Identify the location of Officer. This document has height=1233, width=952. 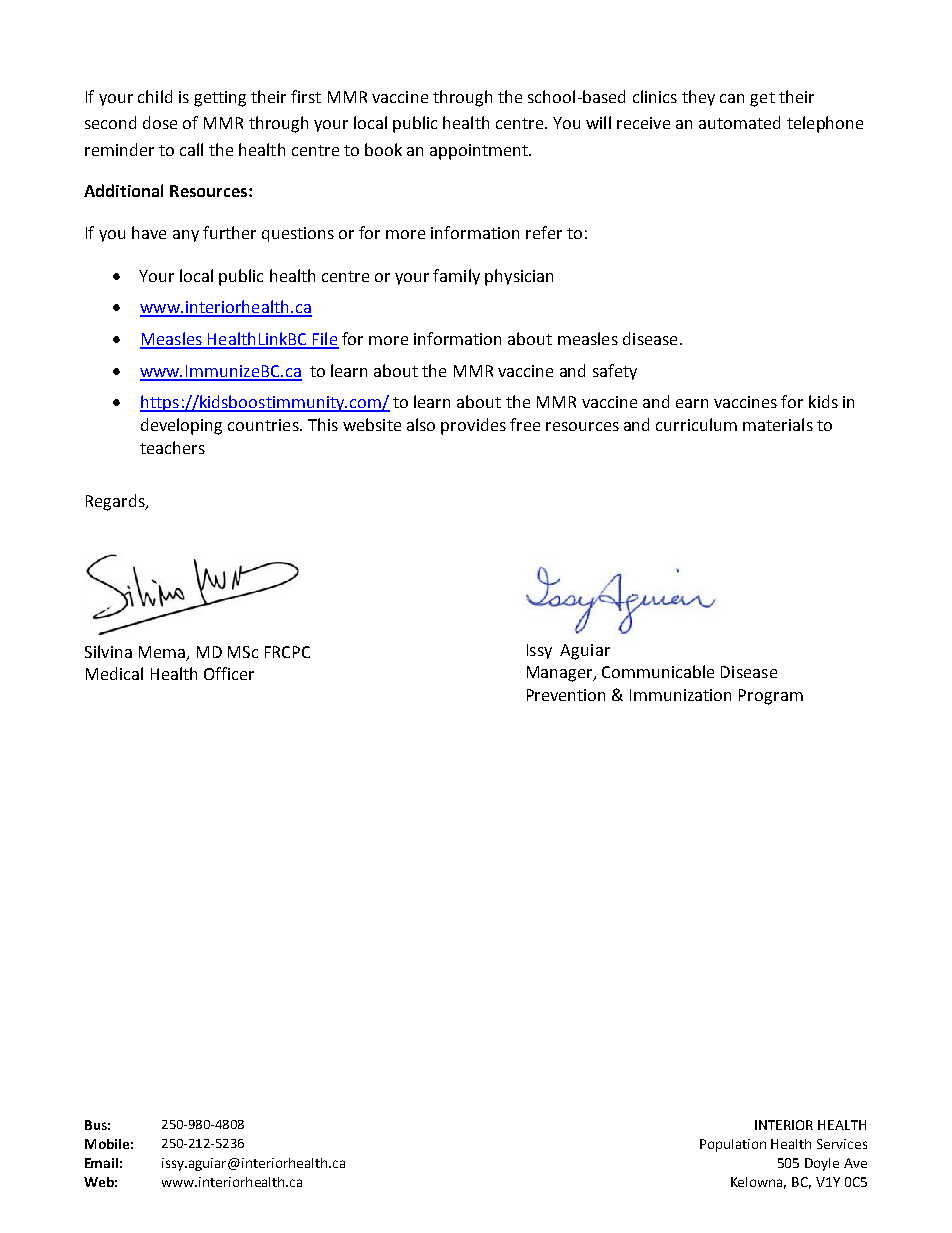
(229, 673).
